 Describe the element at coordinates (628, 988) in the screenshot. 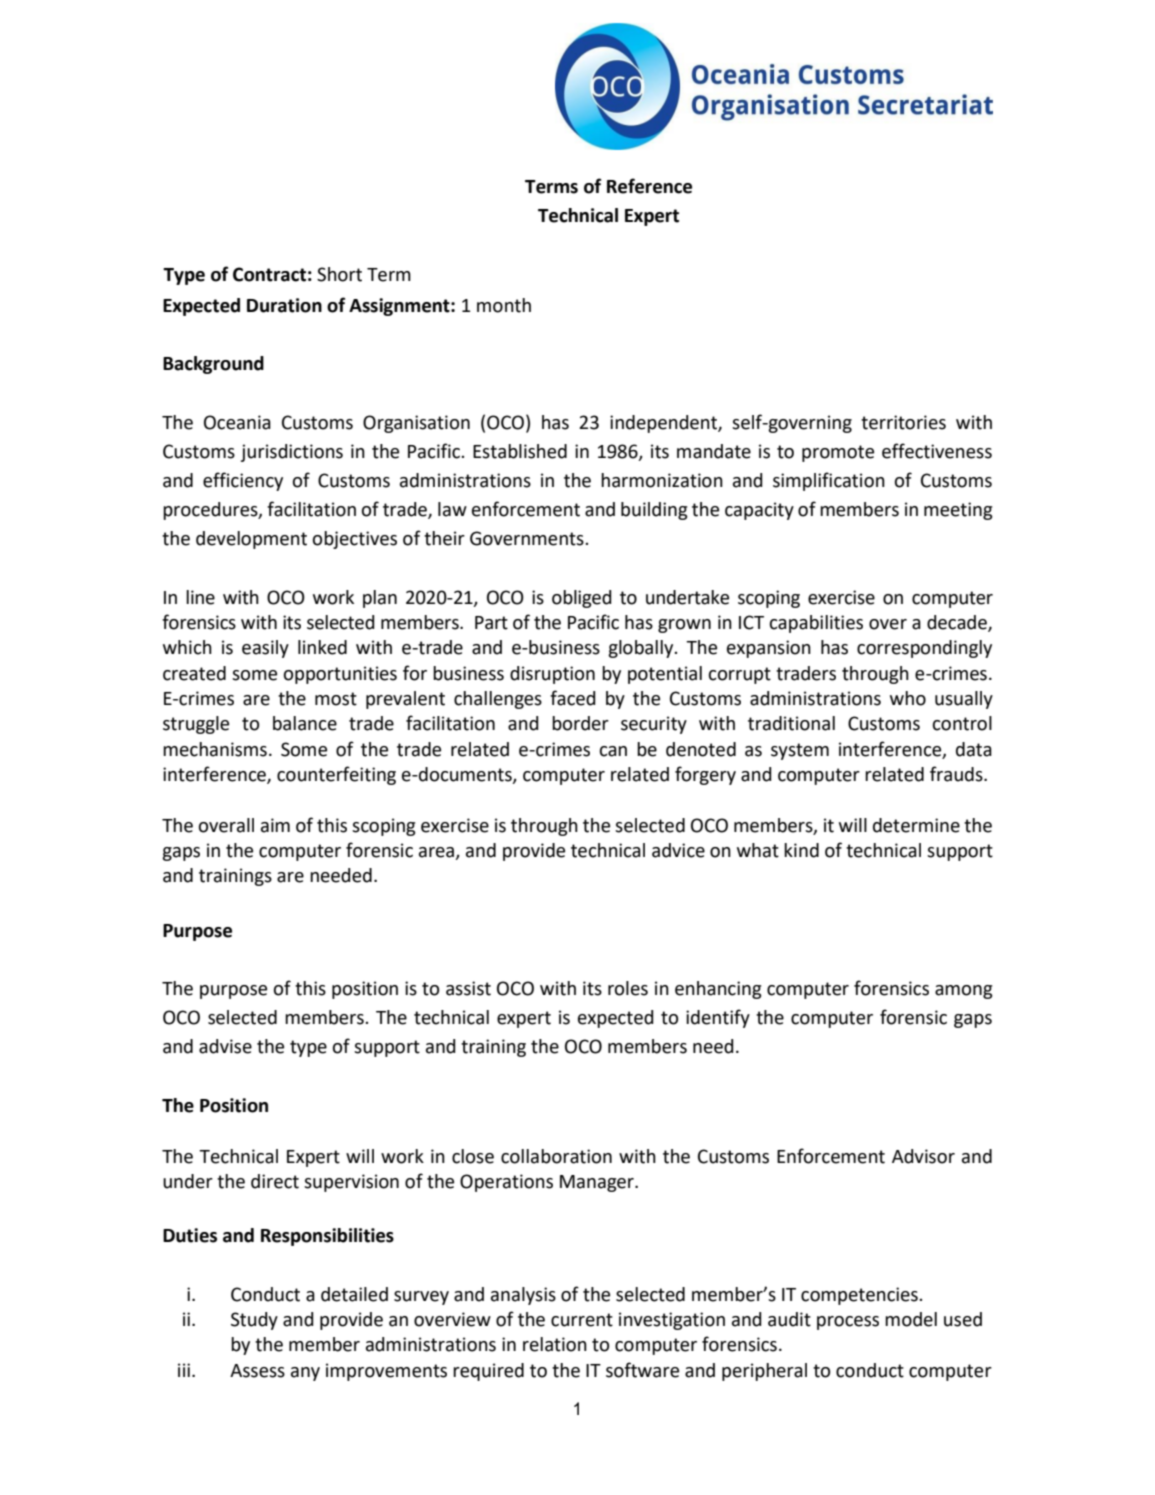

I see `roles` at that location.
